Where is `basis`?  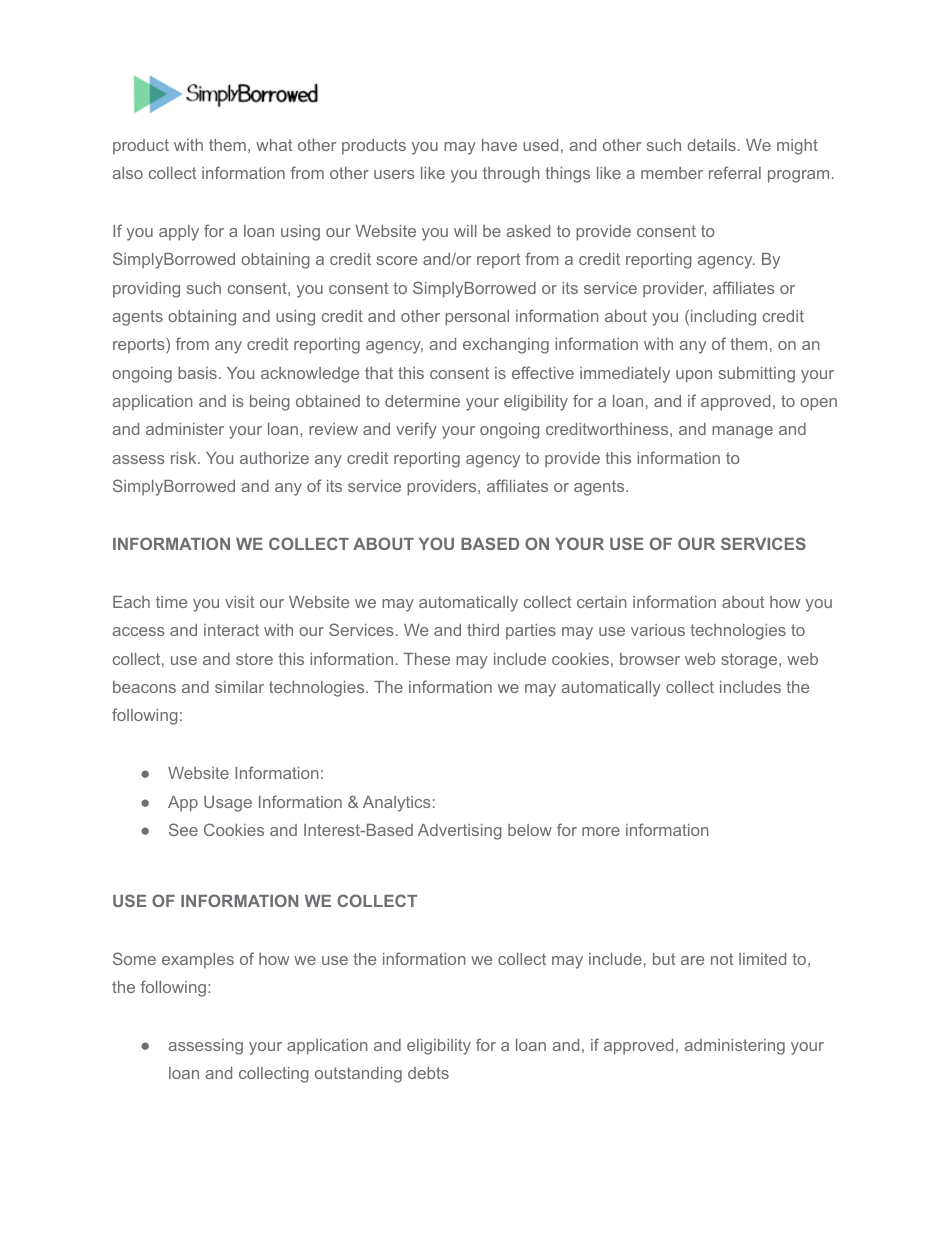 basis is located at coordinates (197, 373).
